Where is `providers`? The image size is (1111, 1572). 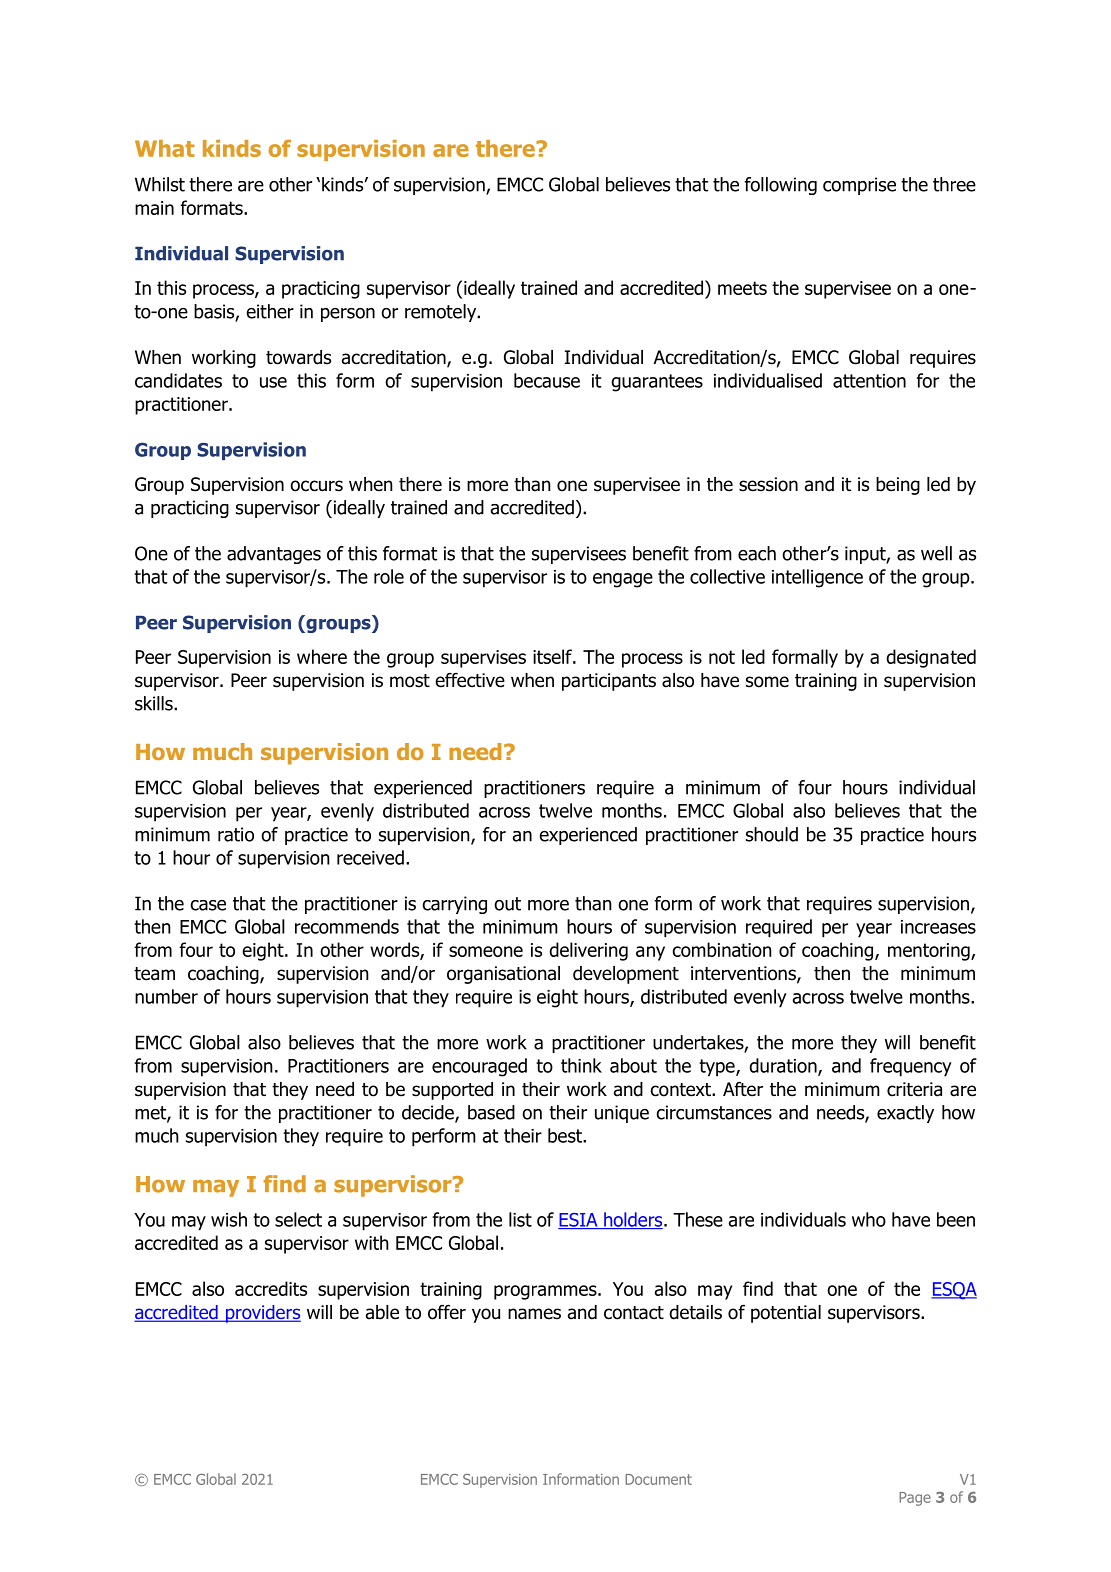
providers is located at coordinates (262, 1314).
